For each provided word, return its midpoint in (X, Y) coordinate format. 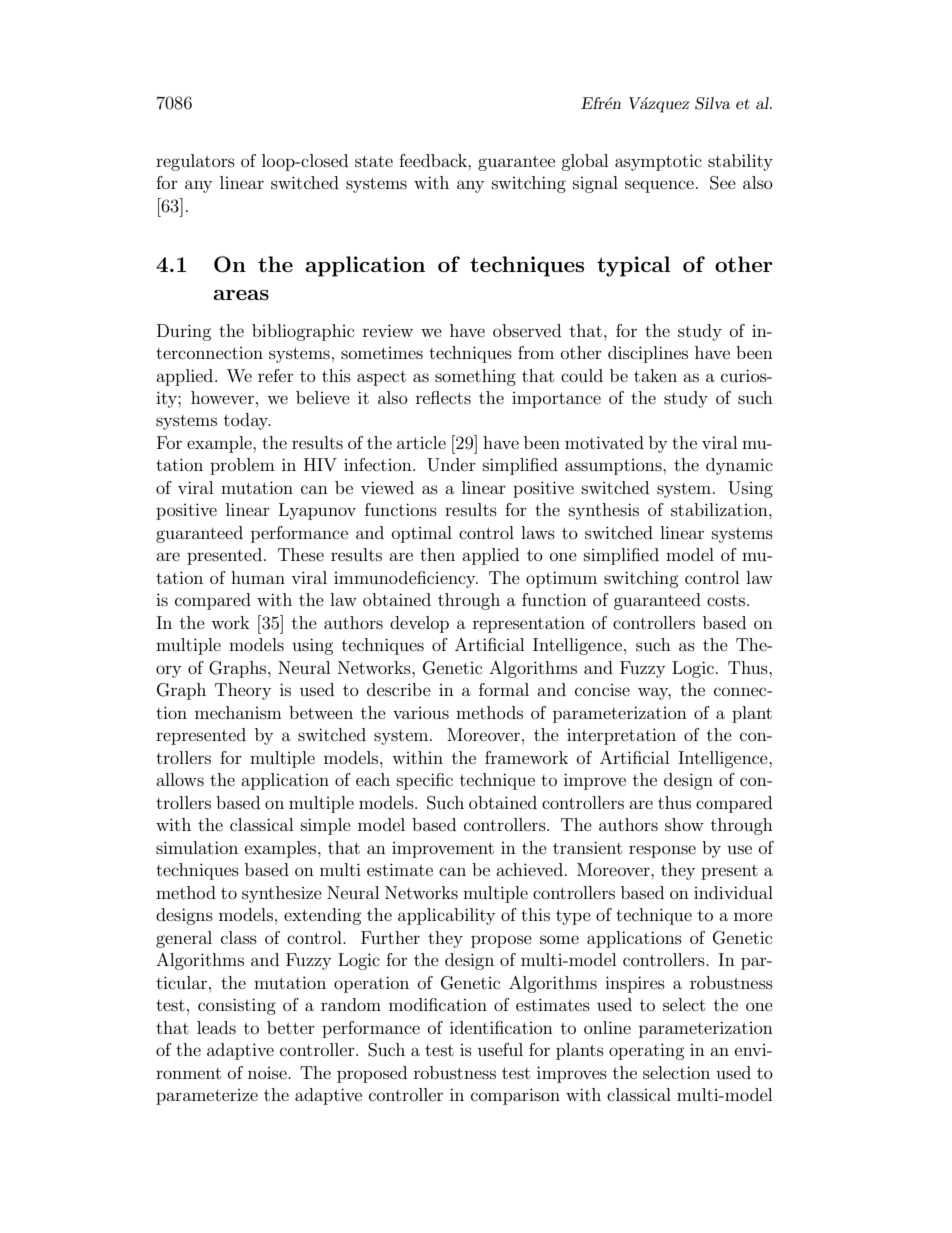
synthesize (282, 894)
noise (268, 1073)
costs (727, 600)
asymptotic (658, 162)
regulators (195, 162)
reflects (443, 397)
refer (276, 375)
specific (425, 781)
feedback (434, 160)
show (684, 824)
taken (655, 375)
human (258, 577)
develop (419, 624)
